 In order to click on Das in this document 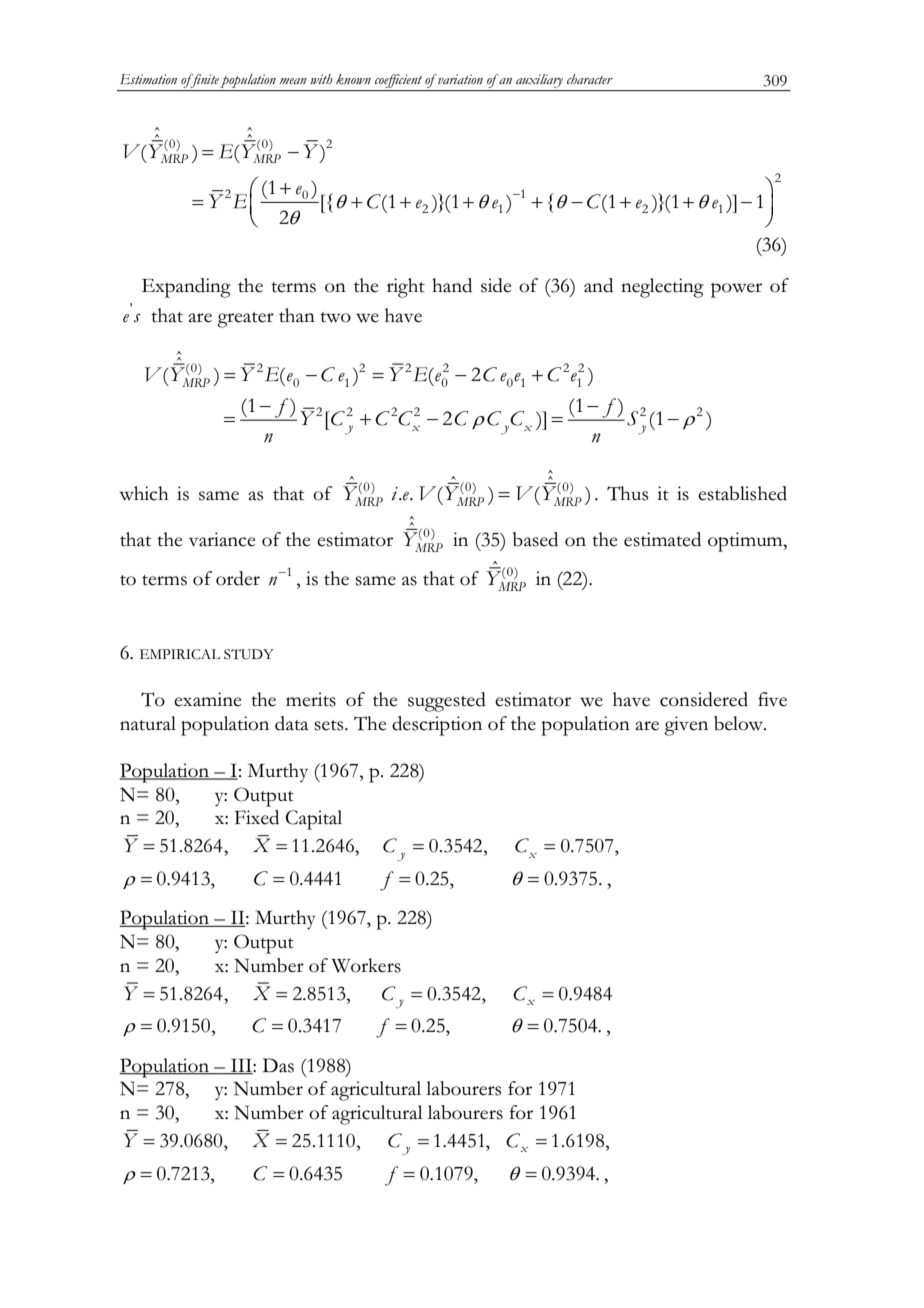, I will do `click(278, 1065)`.
